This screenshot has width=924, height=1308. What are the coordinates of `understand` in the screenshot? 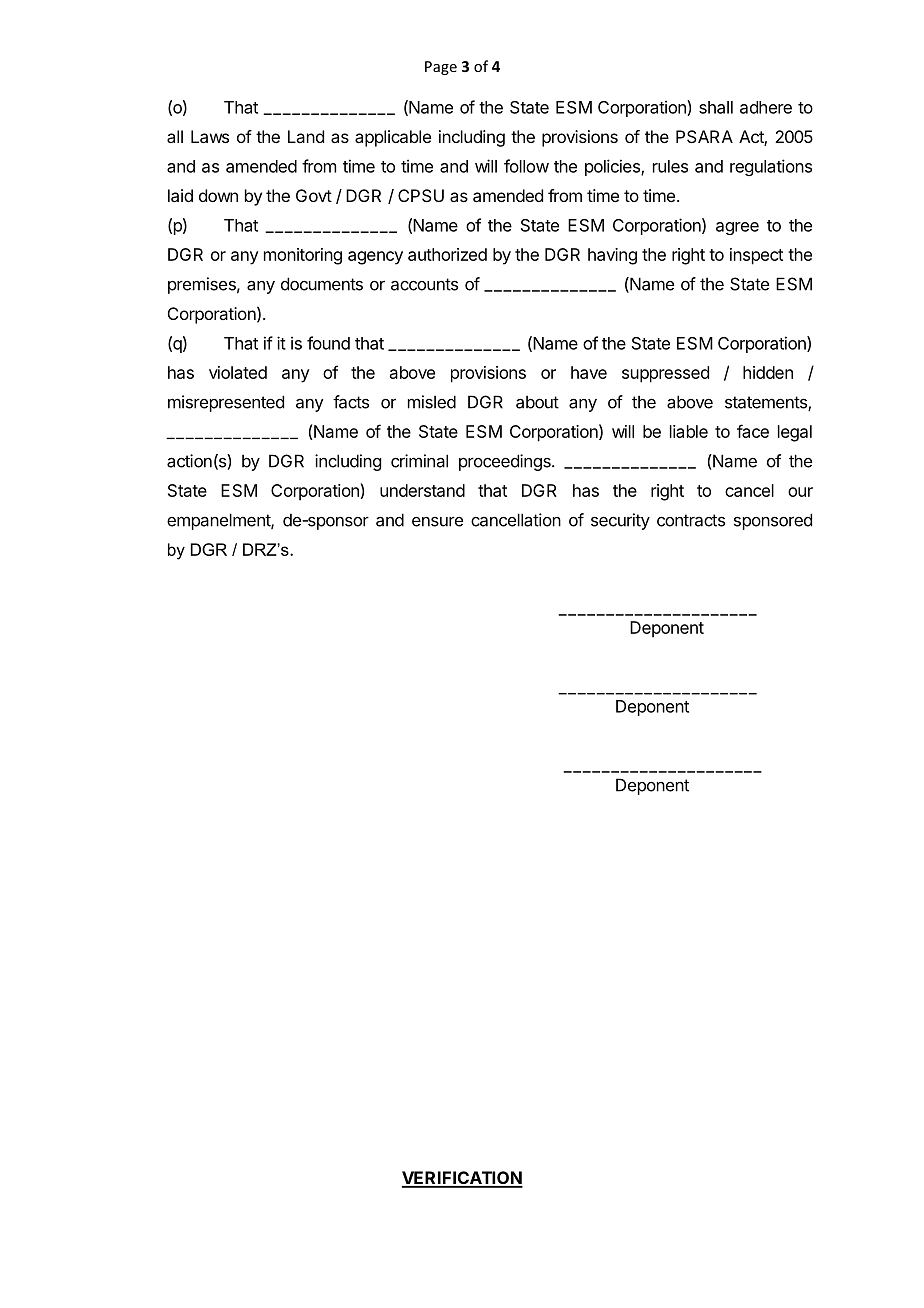 It's located at (422, 490).
